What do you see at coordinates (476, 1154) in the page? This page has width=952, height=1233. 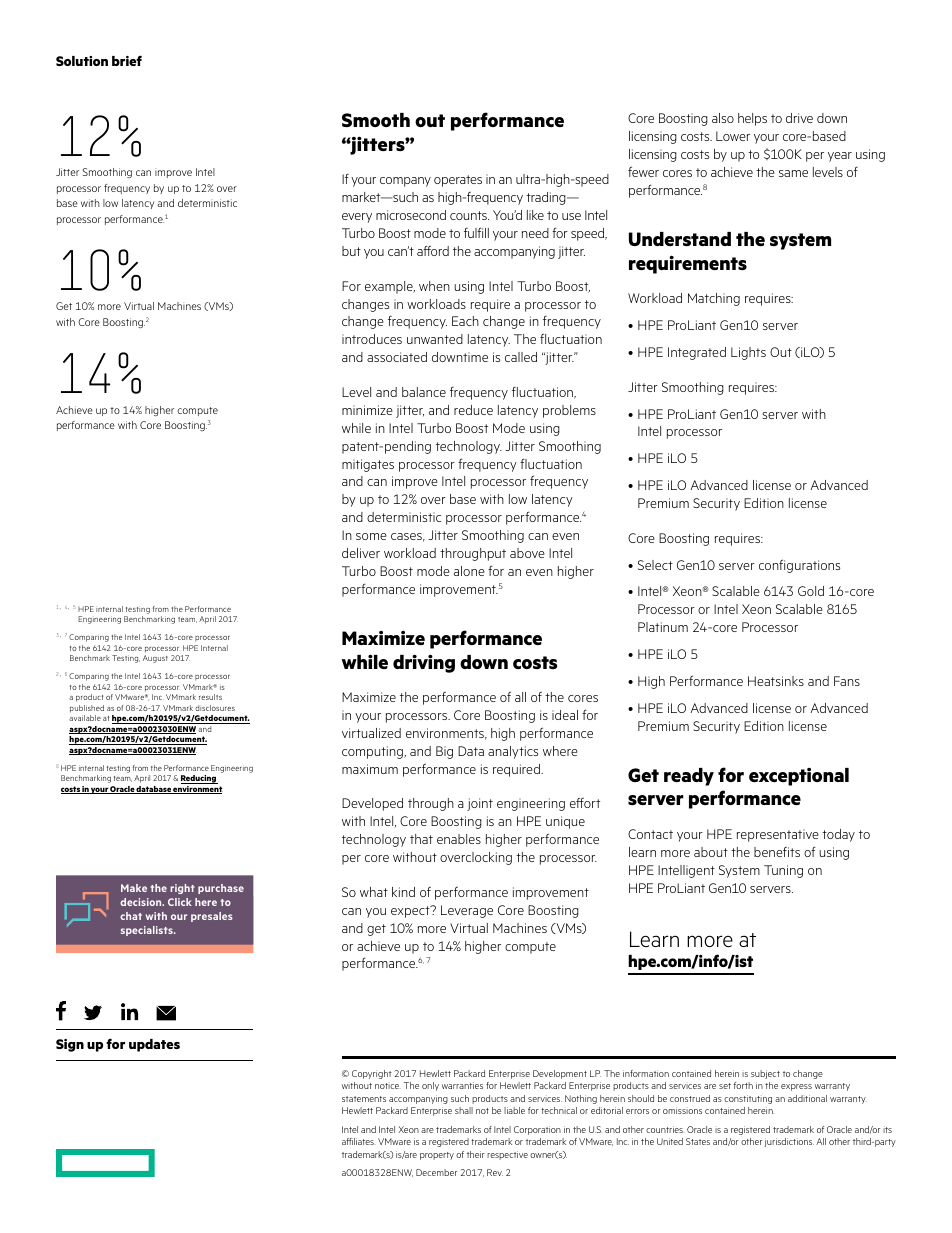 I see `their` at bounding box center [476, 1154].
